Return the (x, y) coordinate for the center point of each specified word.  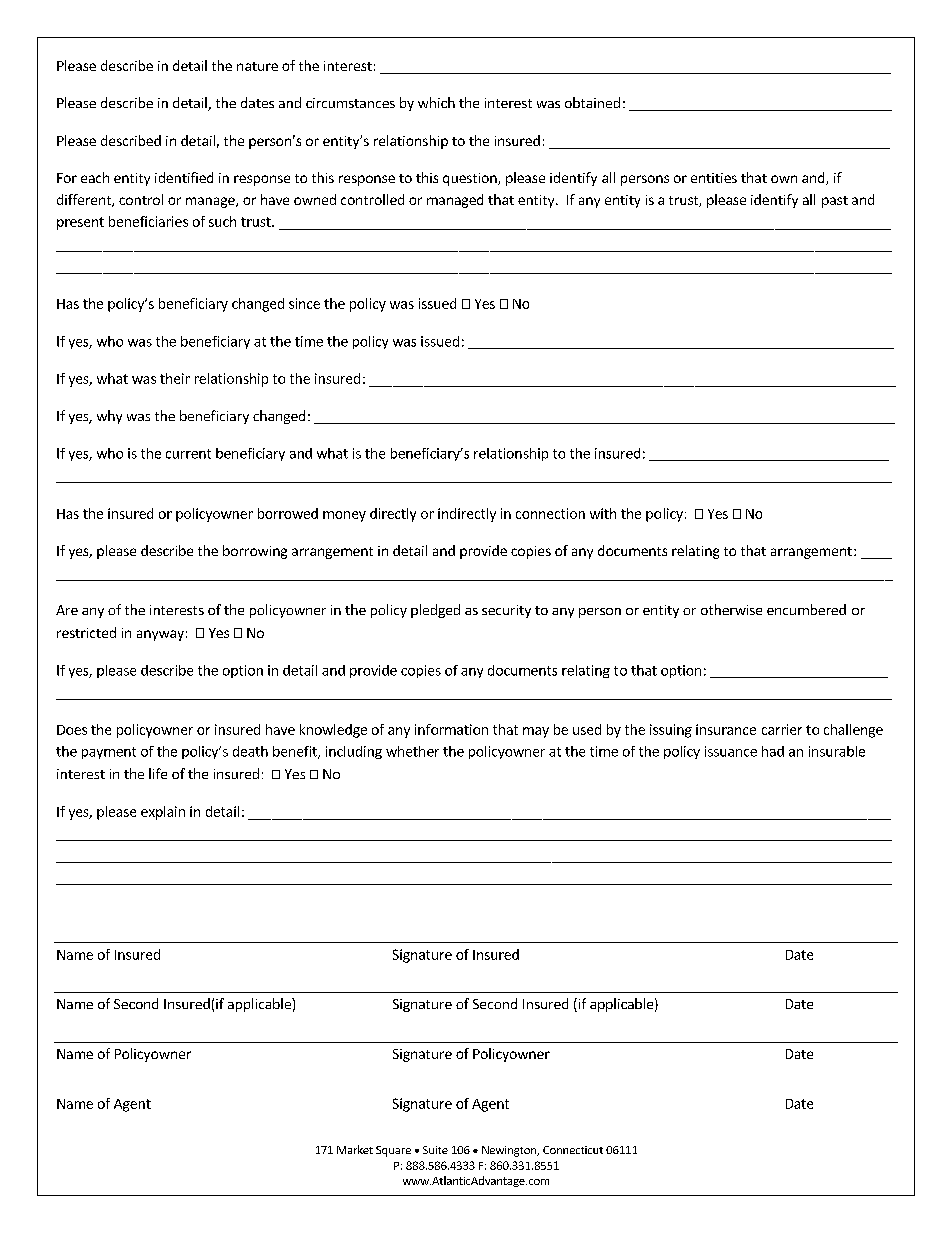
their (175, 378)
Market (355, 1149)
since (304, 303)
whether (412, 751)
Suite (435, 1150)
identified (184, 177)
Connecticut (573, 1150)
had (773, 751)
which (436, 102)
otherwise (731, 609)
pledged (435, 611)
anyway (160, 635)
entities (714, 178)
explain (163, 813)
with (603, 513)
